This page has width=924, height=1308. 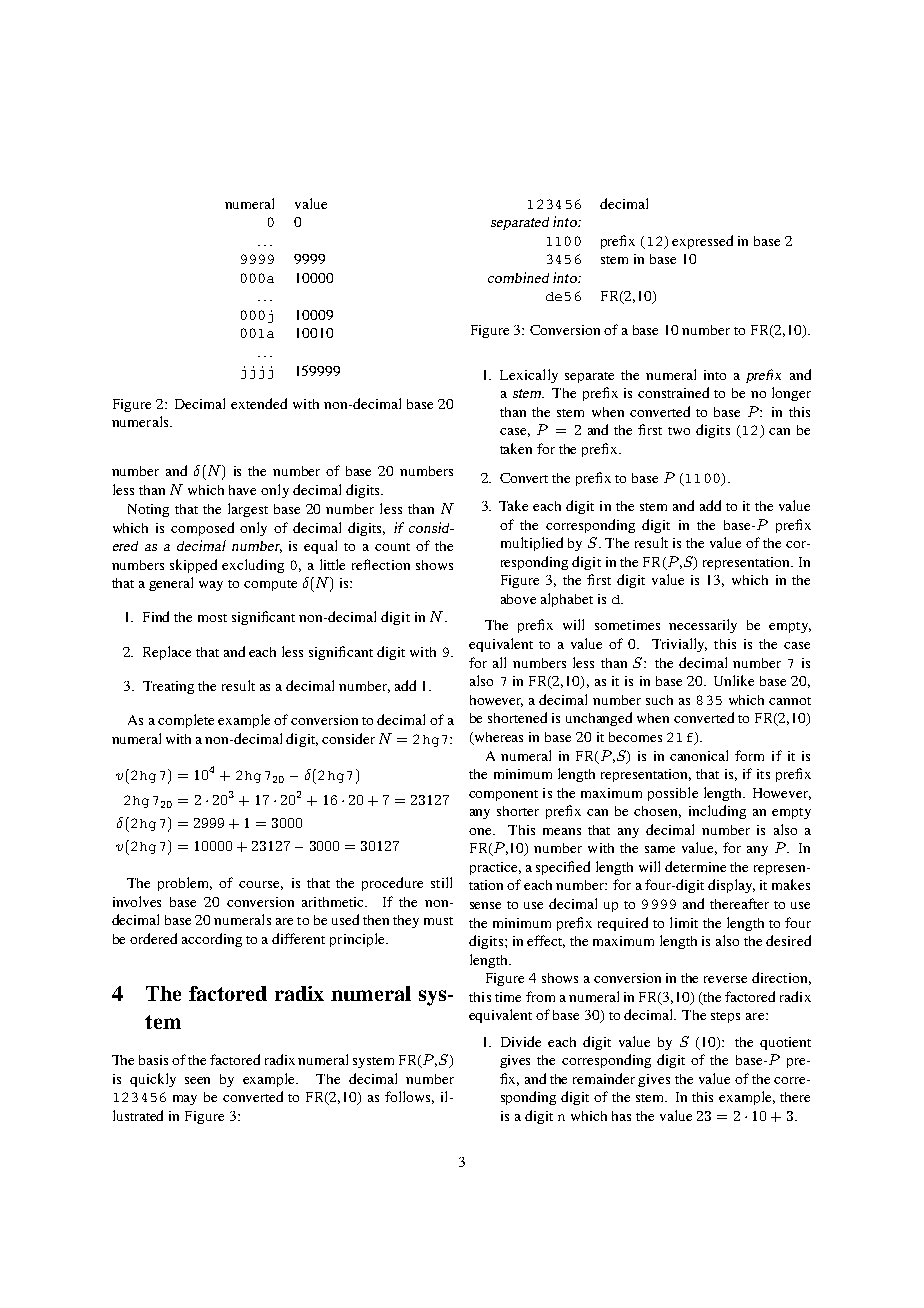 What do you see at coordinates (197, 1080) in the page?
I see `seen` at bounding box center [197, 1080].
